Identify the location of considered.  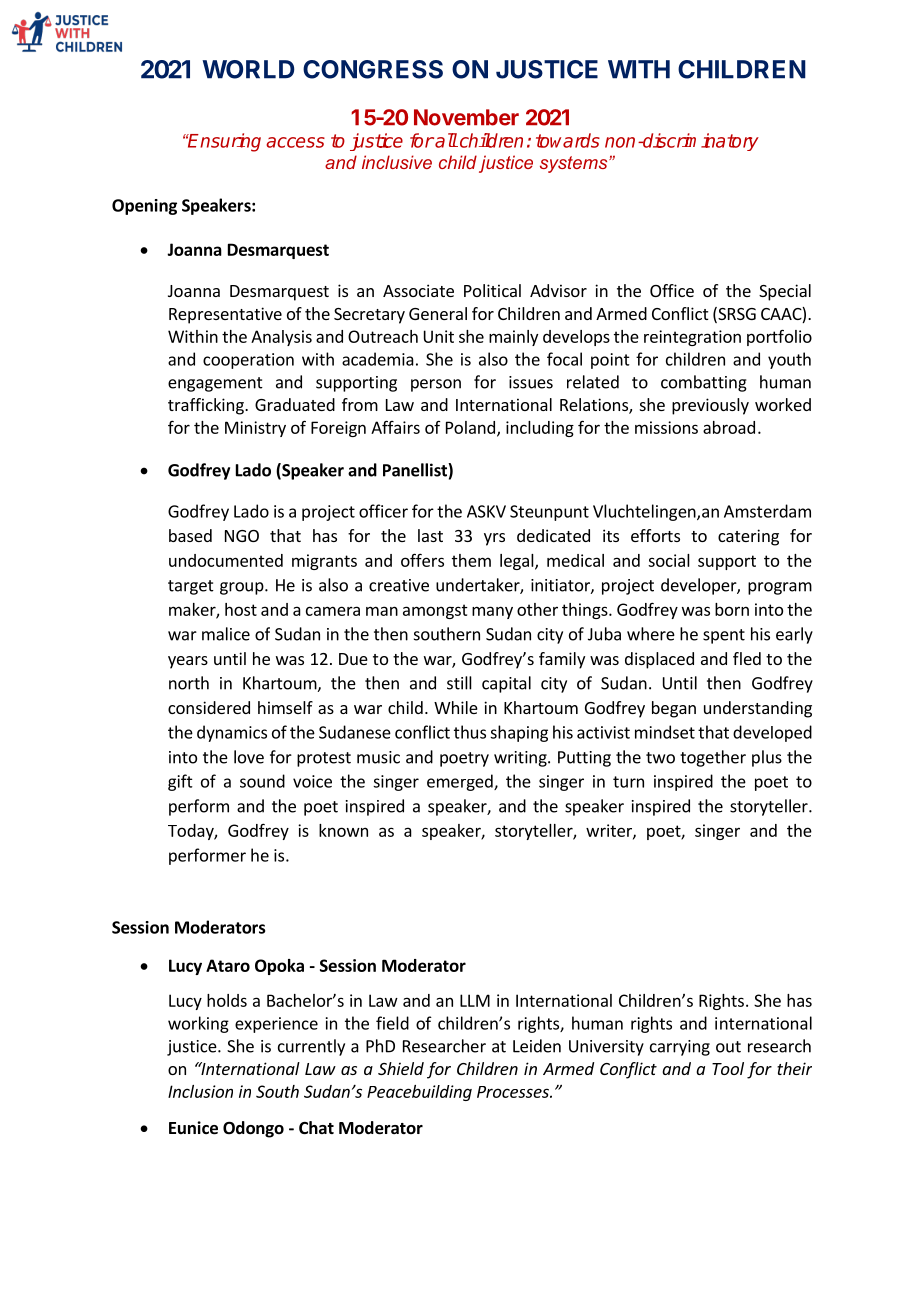
(209, 707).
